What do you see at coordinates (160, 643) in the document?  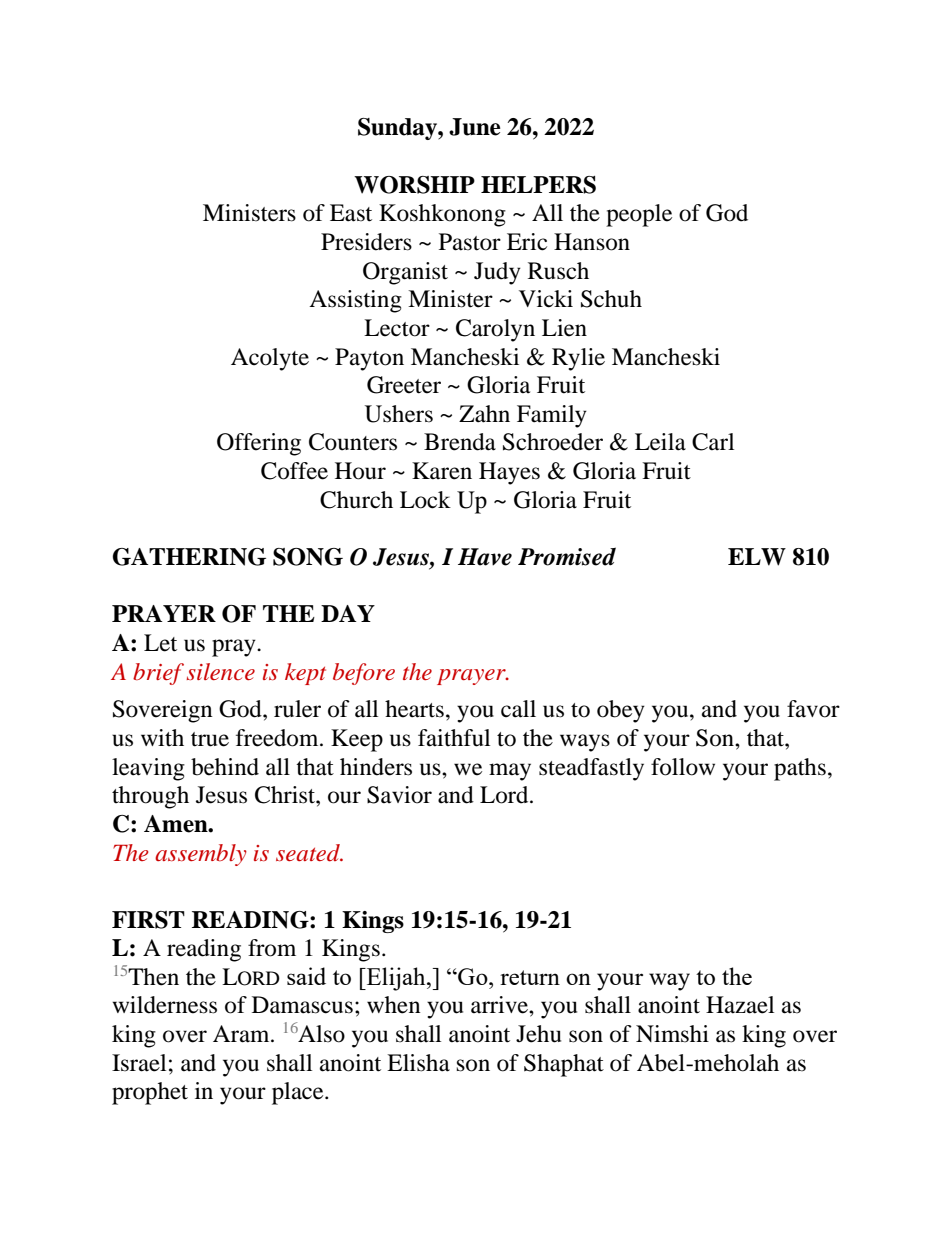 I see `Let` at bounding box center [160, 643].
